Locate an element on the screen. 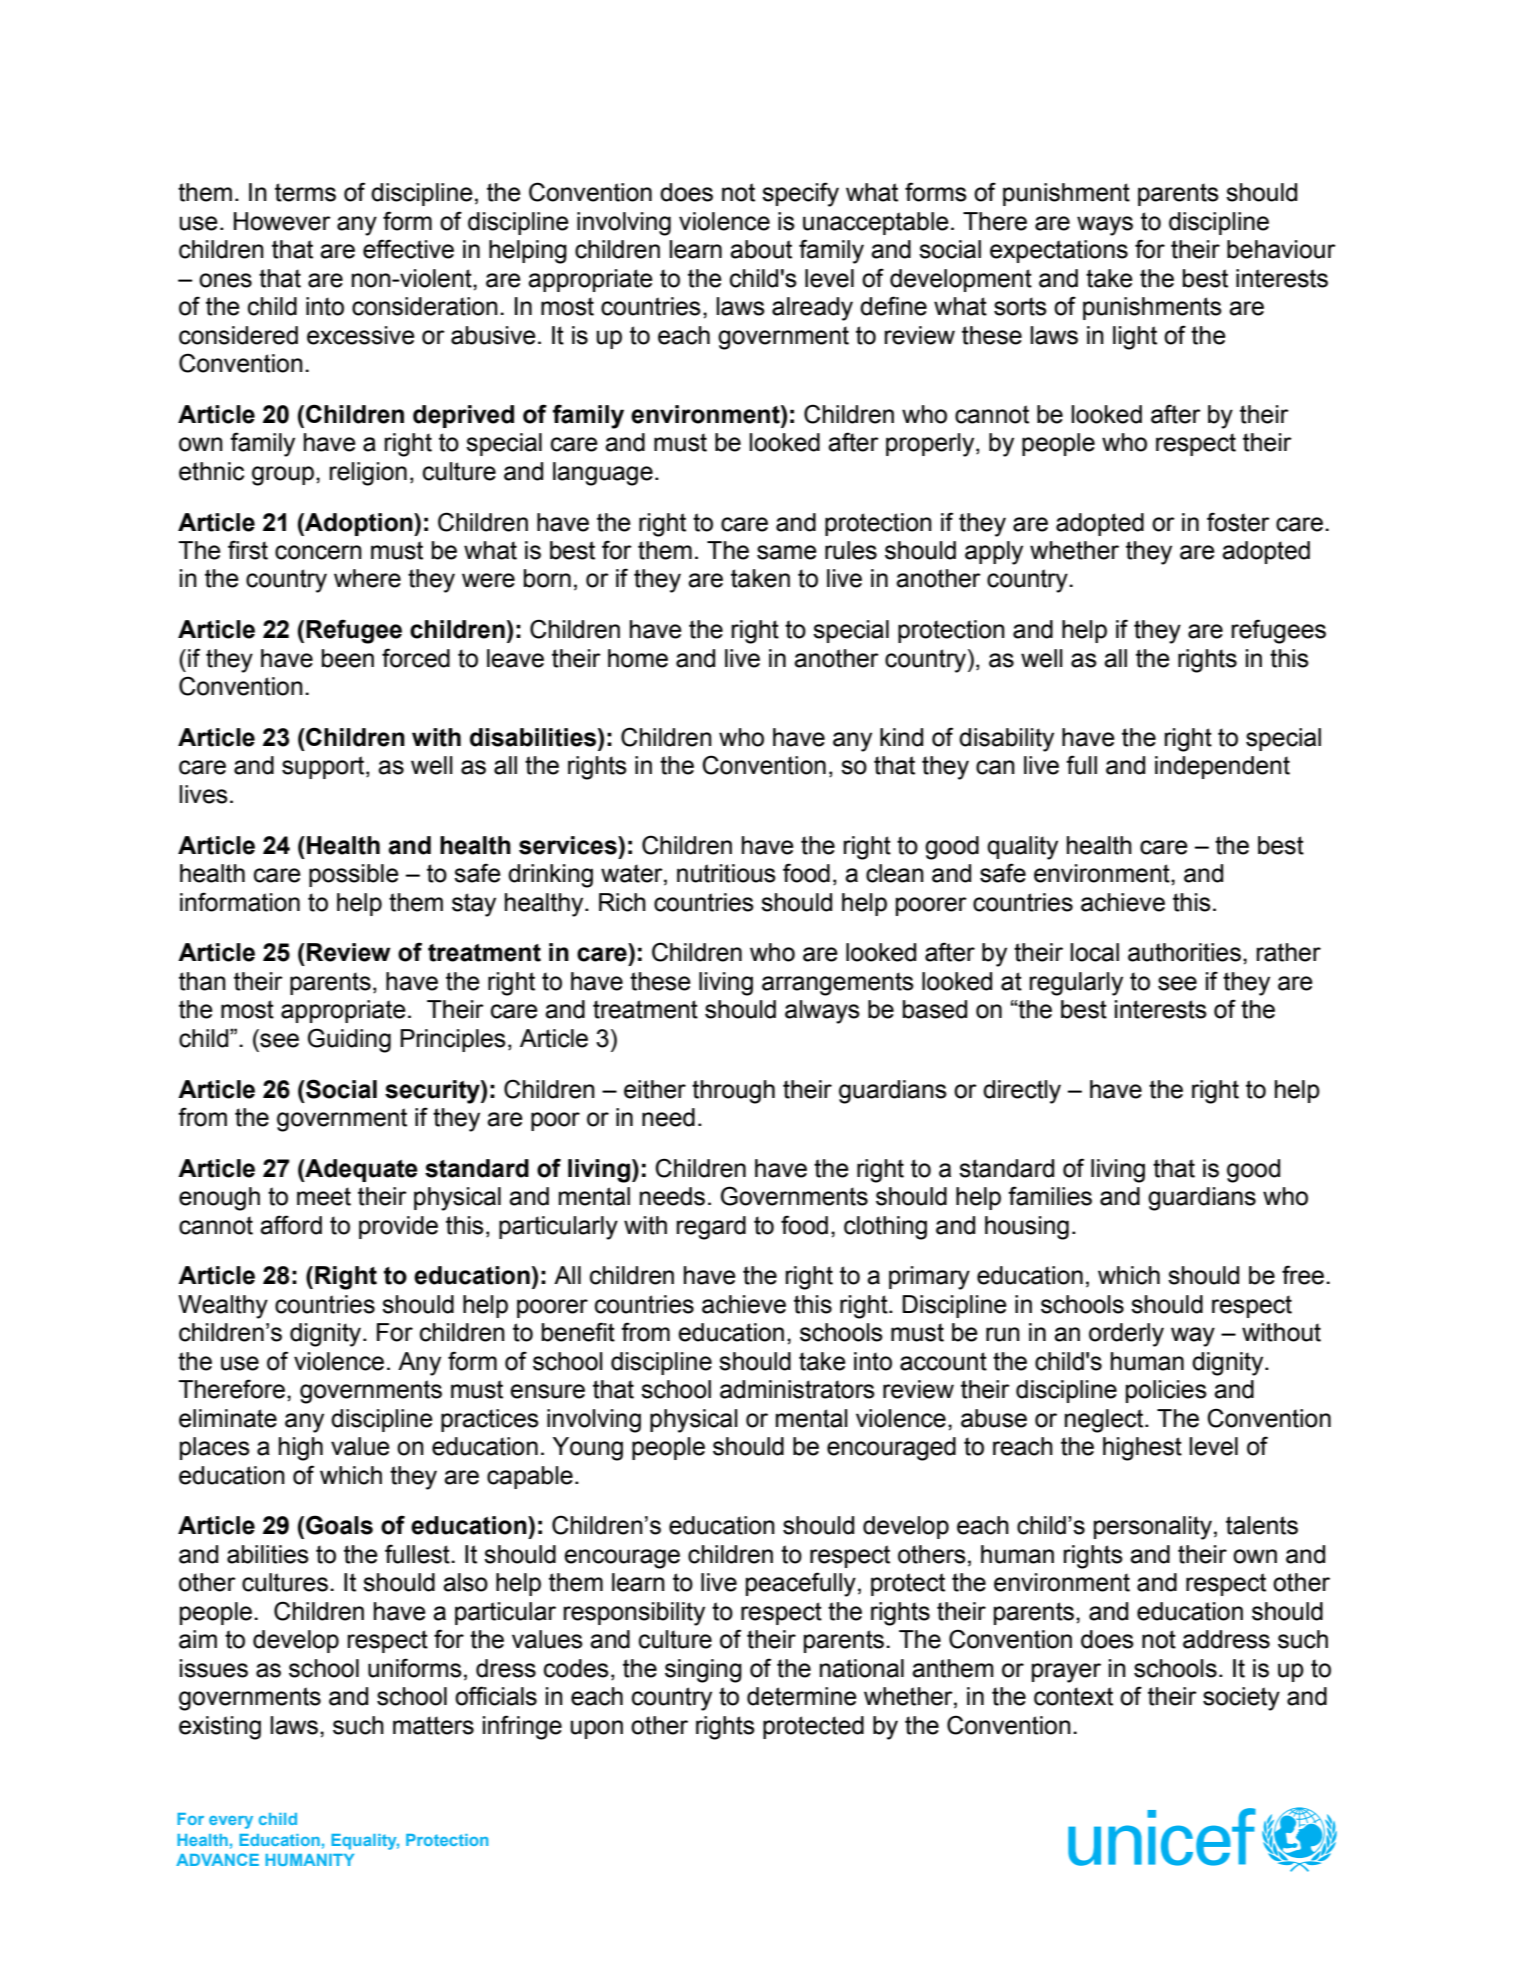 Image resolution: width=1516 pixels, height=1961 pixels. determine is located at coordinates (802, 1696).
